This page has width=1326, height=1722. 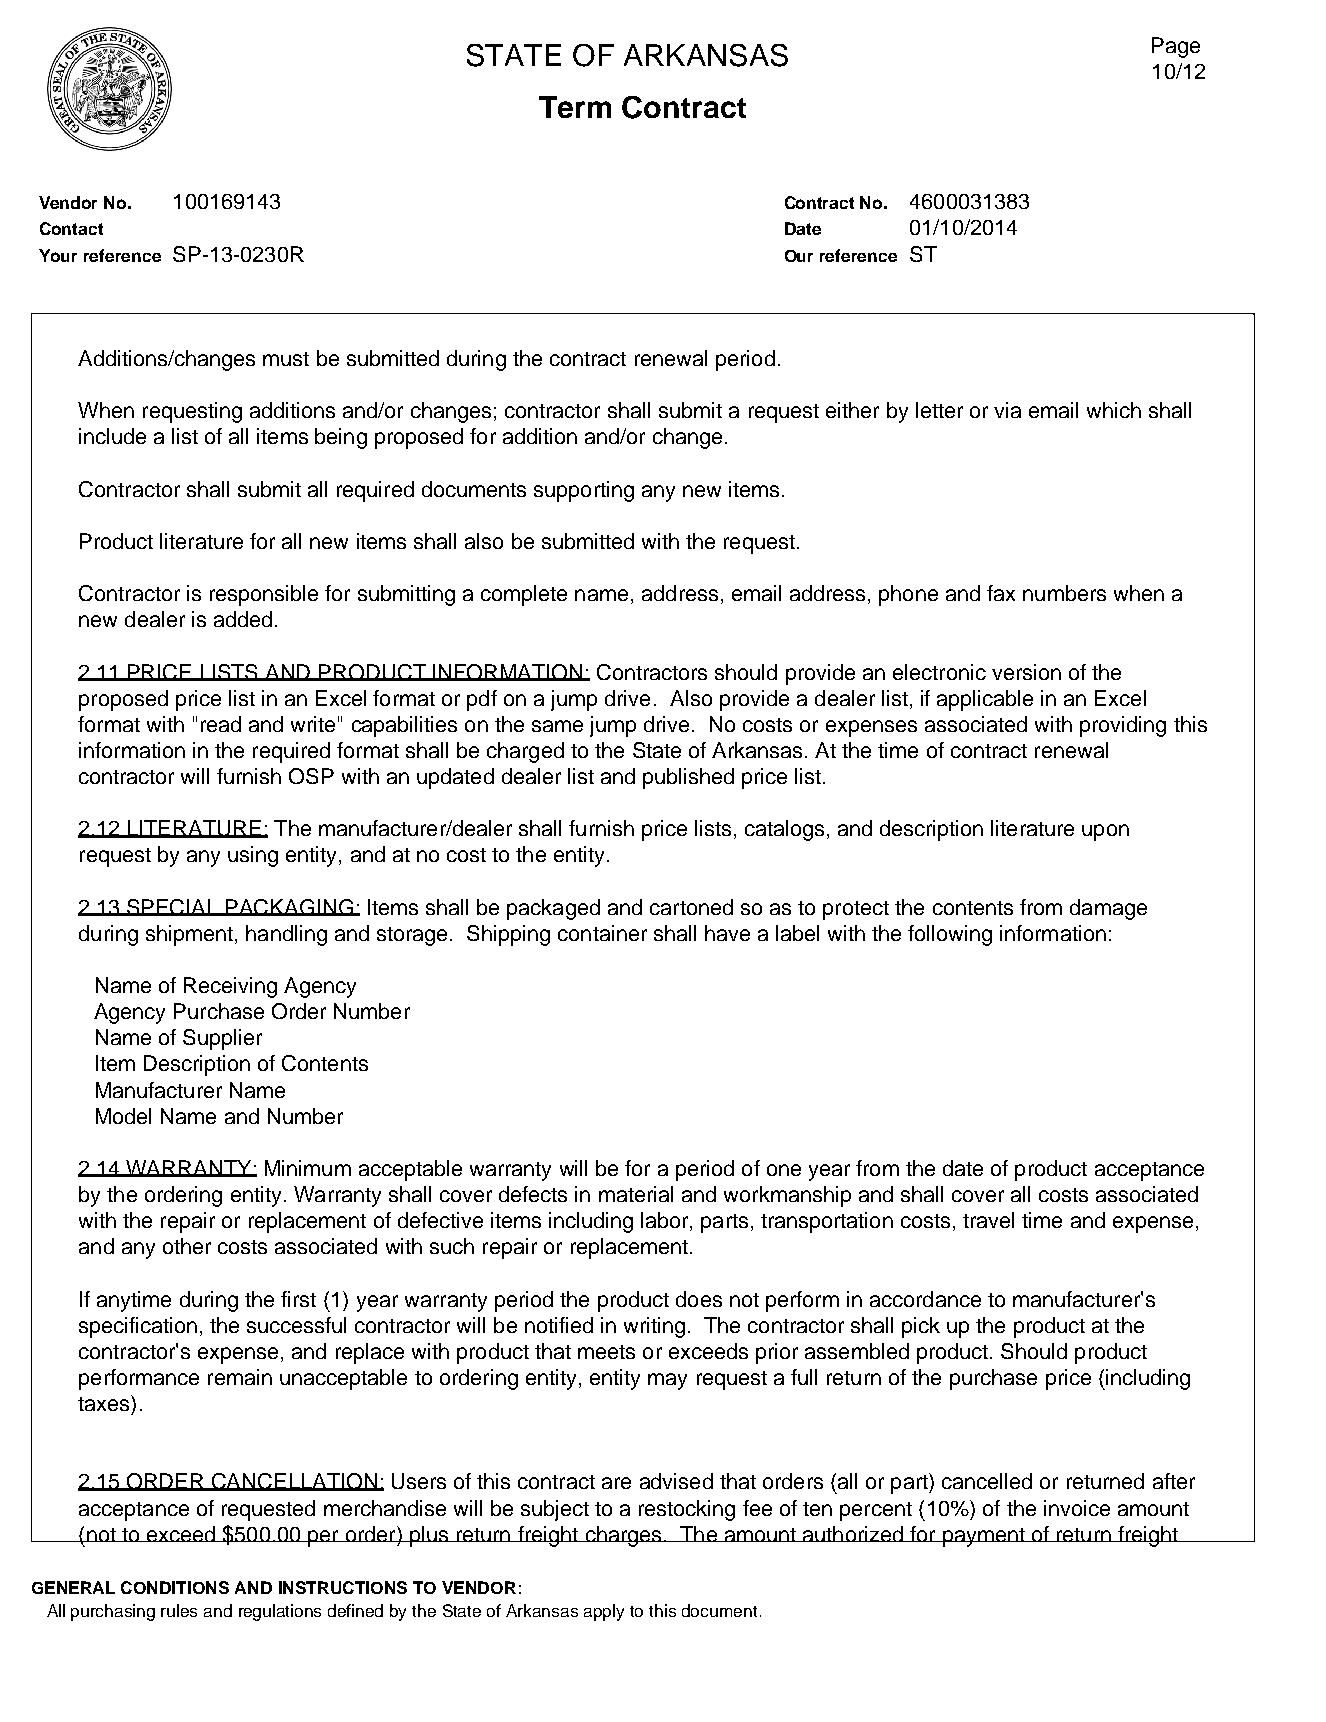 I want to click on using, so click(x=253, y=856).
